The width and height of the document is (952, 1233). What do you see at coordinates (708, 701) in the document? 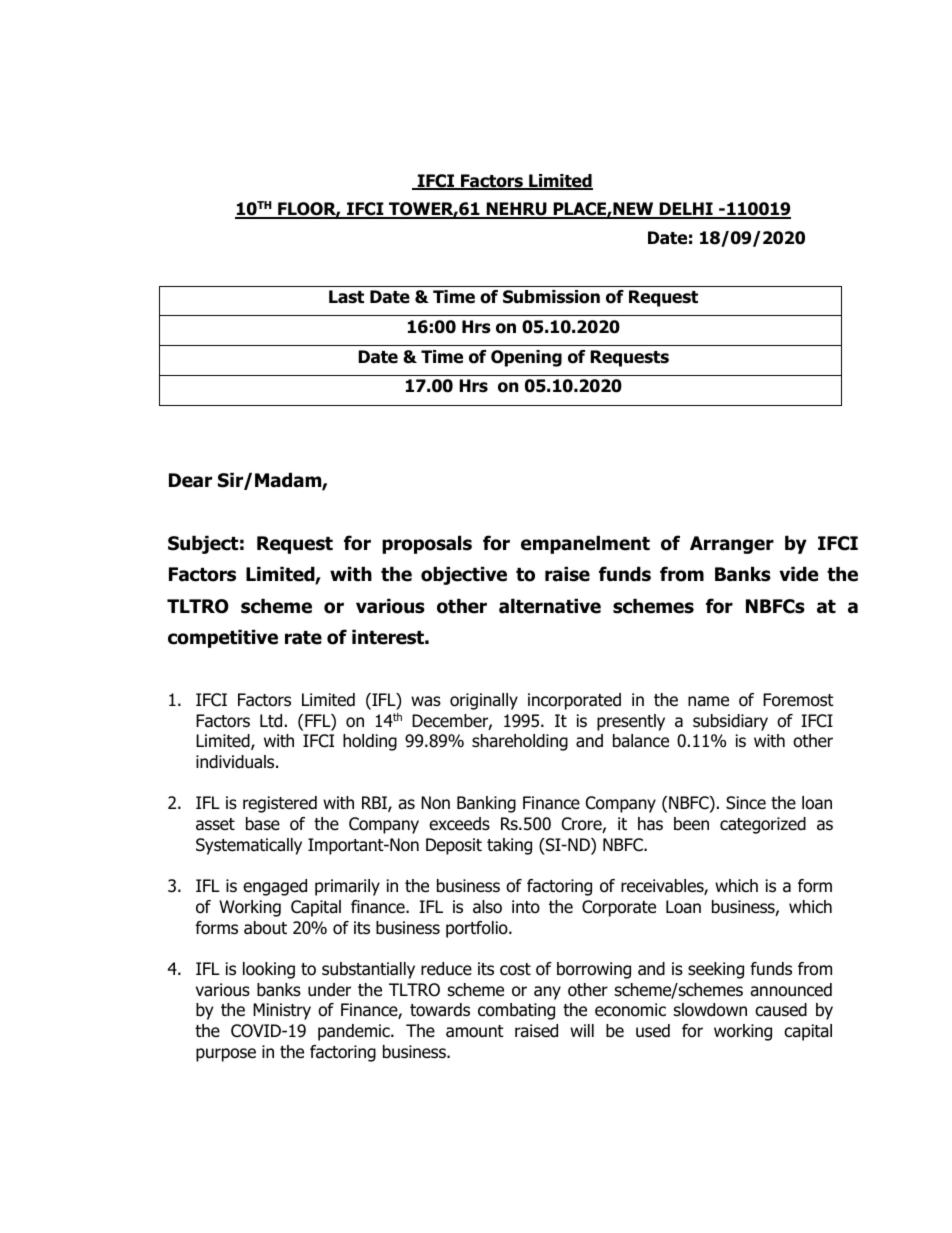
I see `name` at bounding box center [708, 701].
